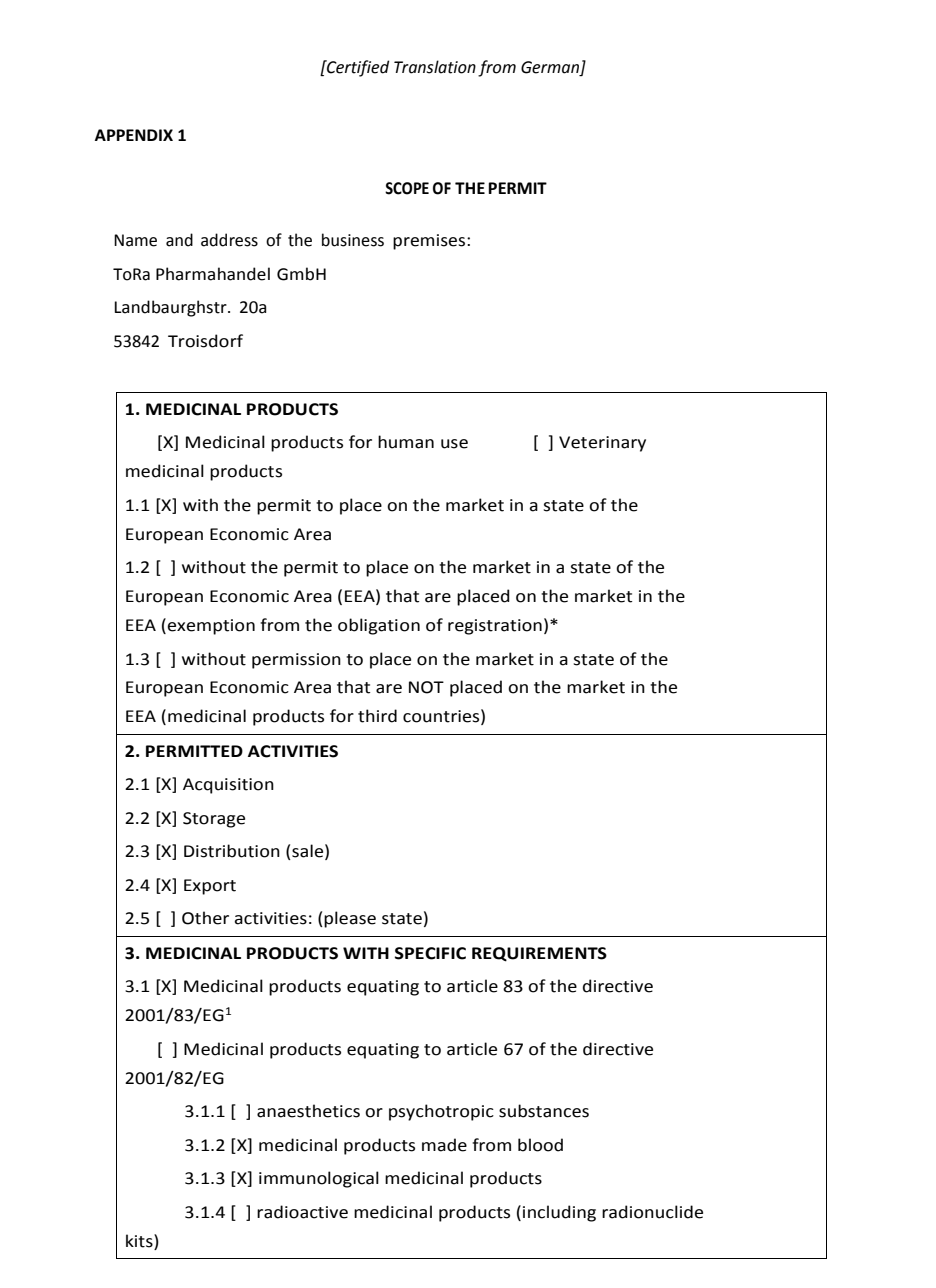  Describe the element at coordinates (559, 1213) in the screenshot. I see `including` at that location.
